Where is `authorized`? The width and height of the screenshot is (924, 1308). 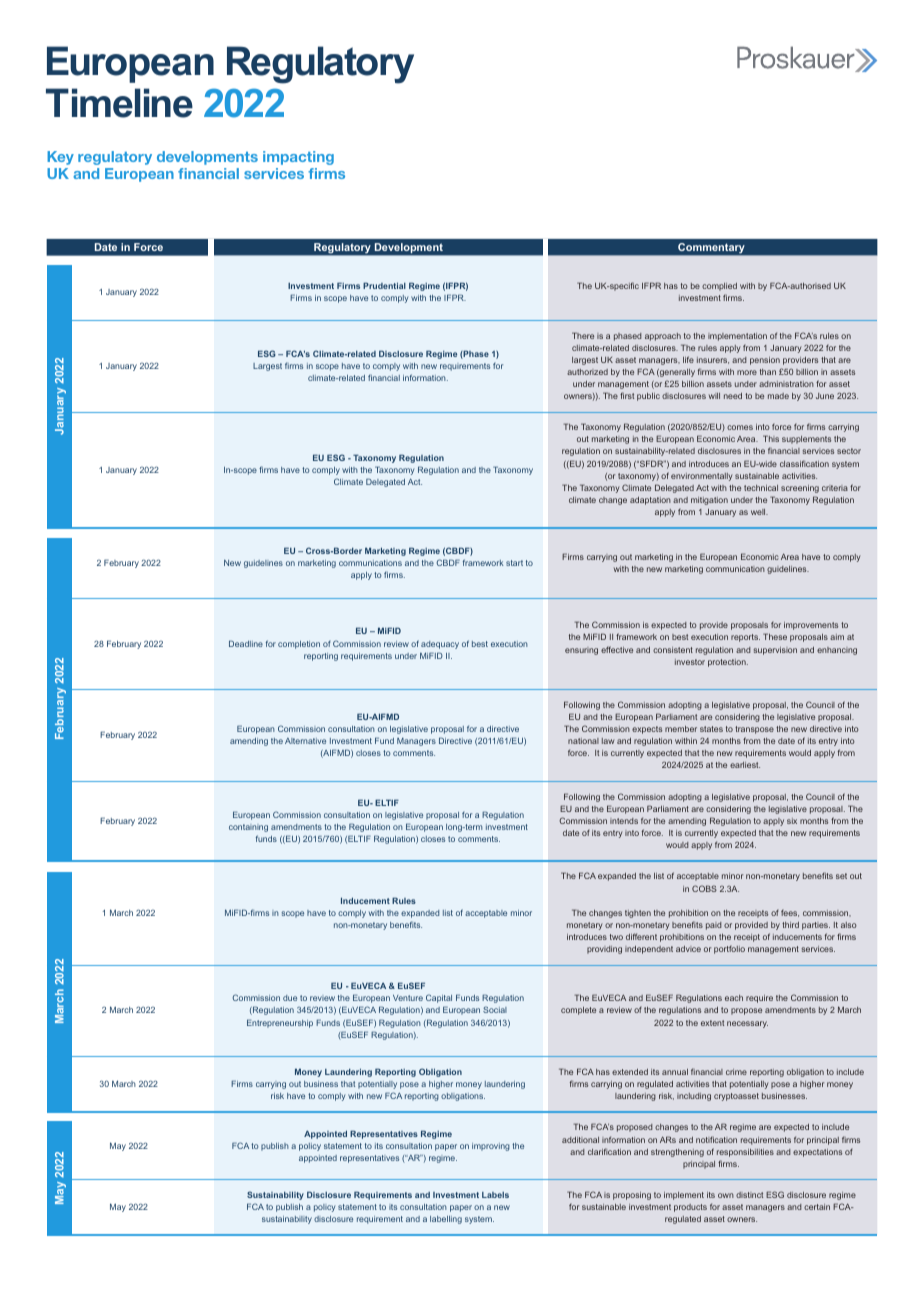 authorized is located at coordinates (587, 372).
